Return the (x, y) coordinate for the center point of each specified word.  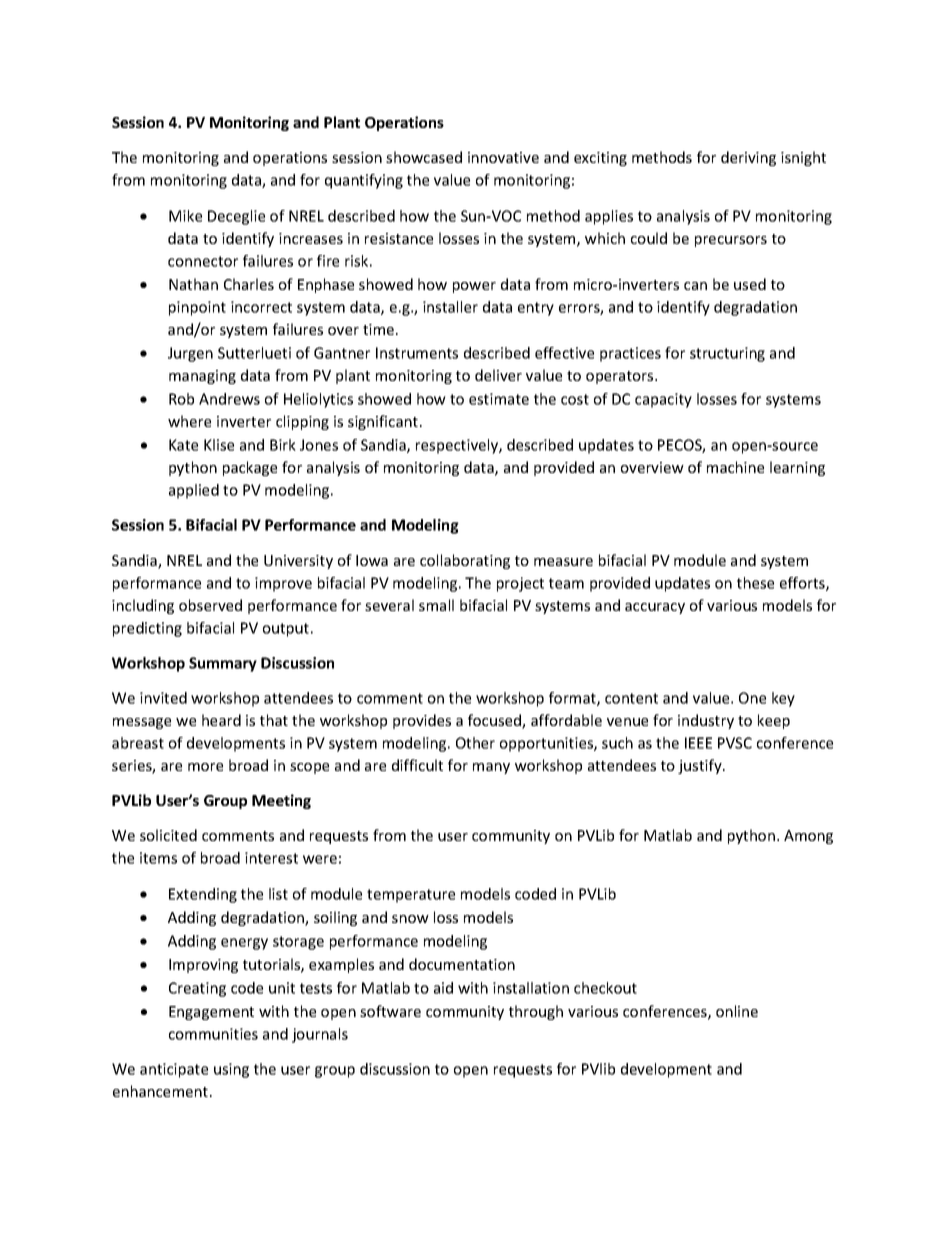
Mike (185, 216)
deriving (748, 158)
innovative (503, 157)
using (231, 1070)
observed (210, 605)
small (436, 605)
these (755, 583)
